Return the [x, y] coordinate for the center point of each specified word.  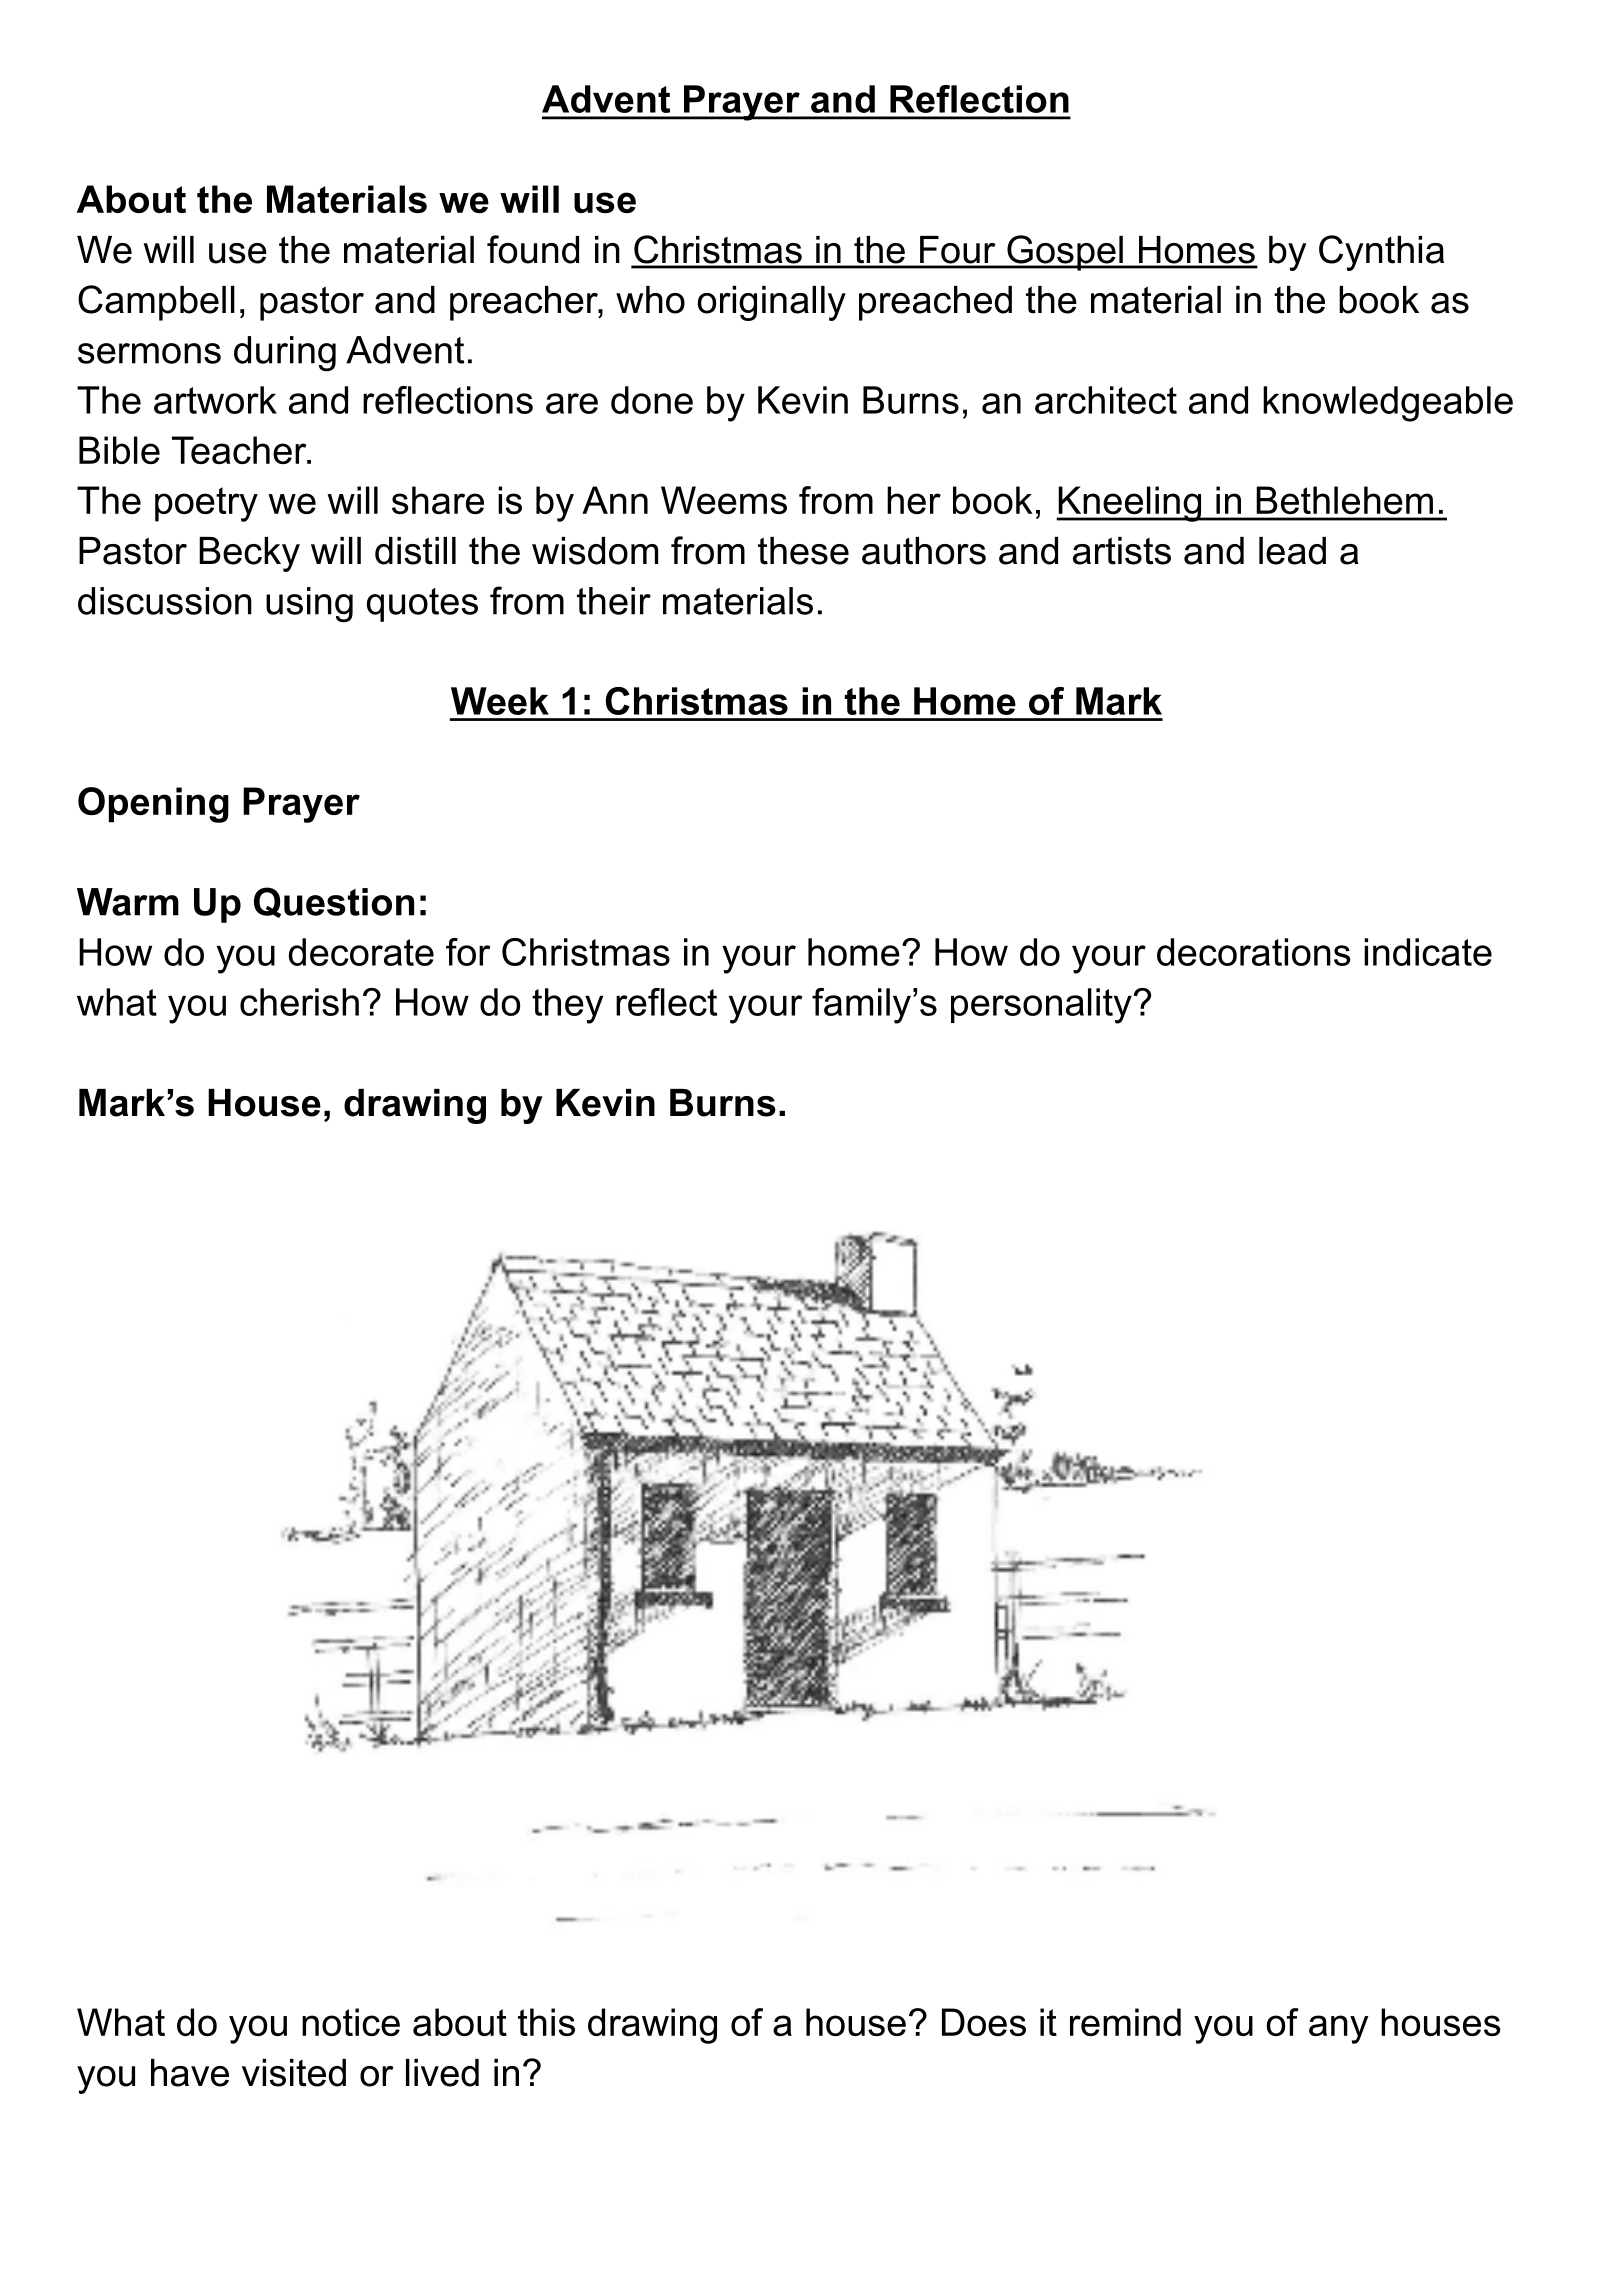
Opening [153, 805]
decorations [1254, 952]
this [546, 2022]
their [614, 601]
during [285, 354]
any [1339, 2029]
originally [771, 303]
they [567, 1006]
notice [351, 2022]
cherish [299, 1002]
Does [984, 2022]
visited [294, 2073]
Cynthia [1381, 253]
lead [1292, 551]
